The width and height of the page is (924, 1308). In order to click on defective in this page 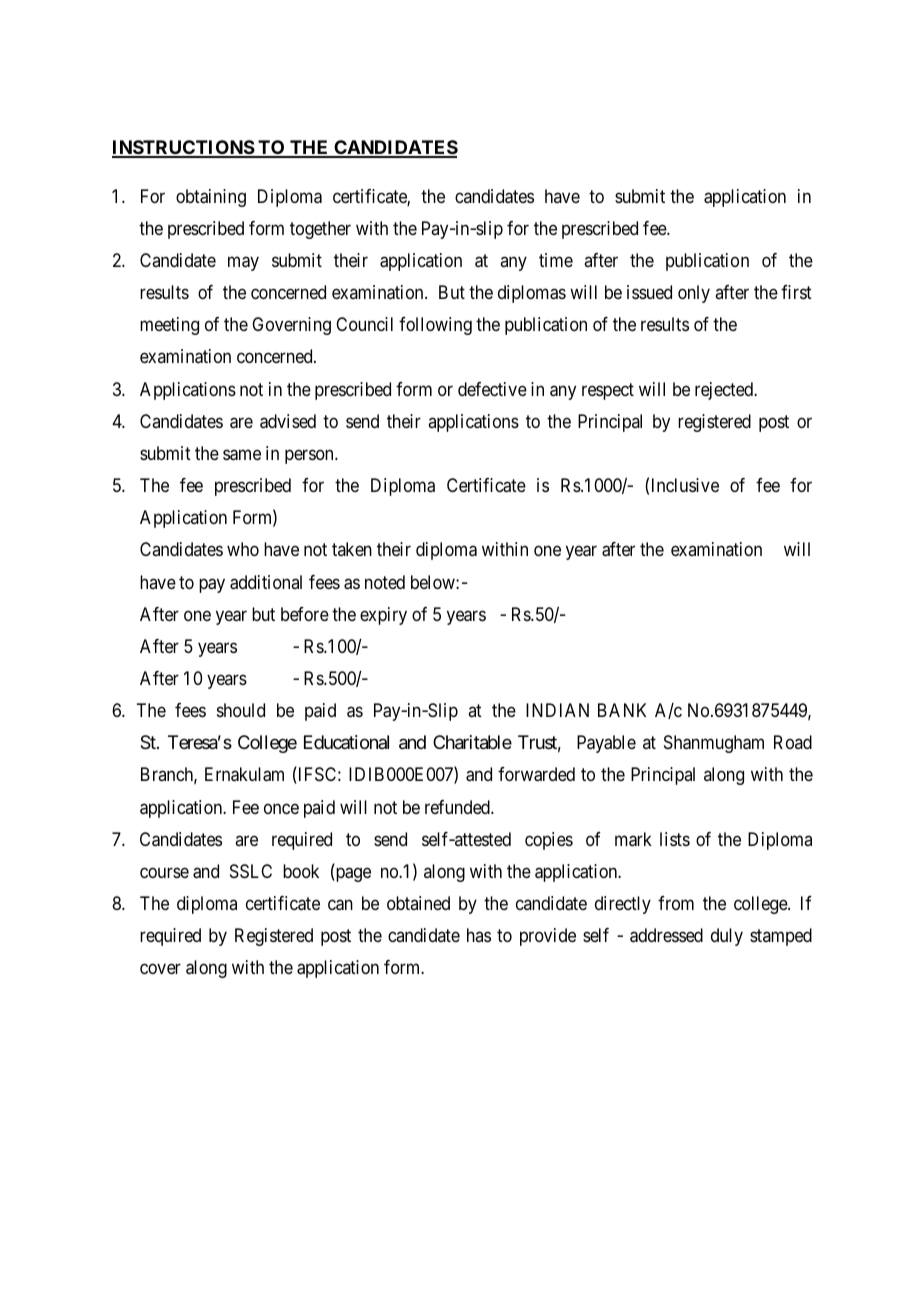, I will do `click(492, 389)`.
